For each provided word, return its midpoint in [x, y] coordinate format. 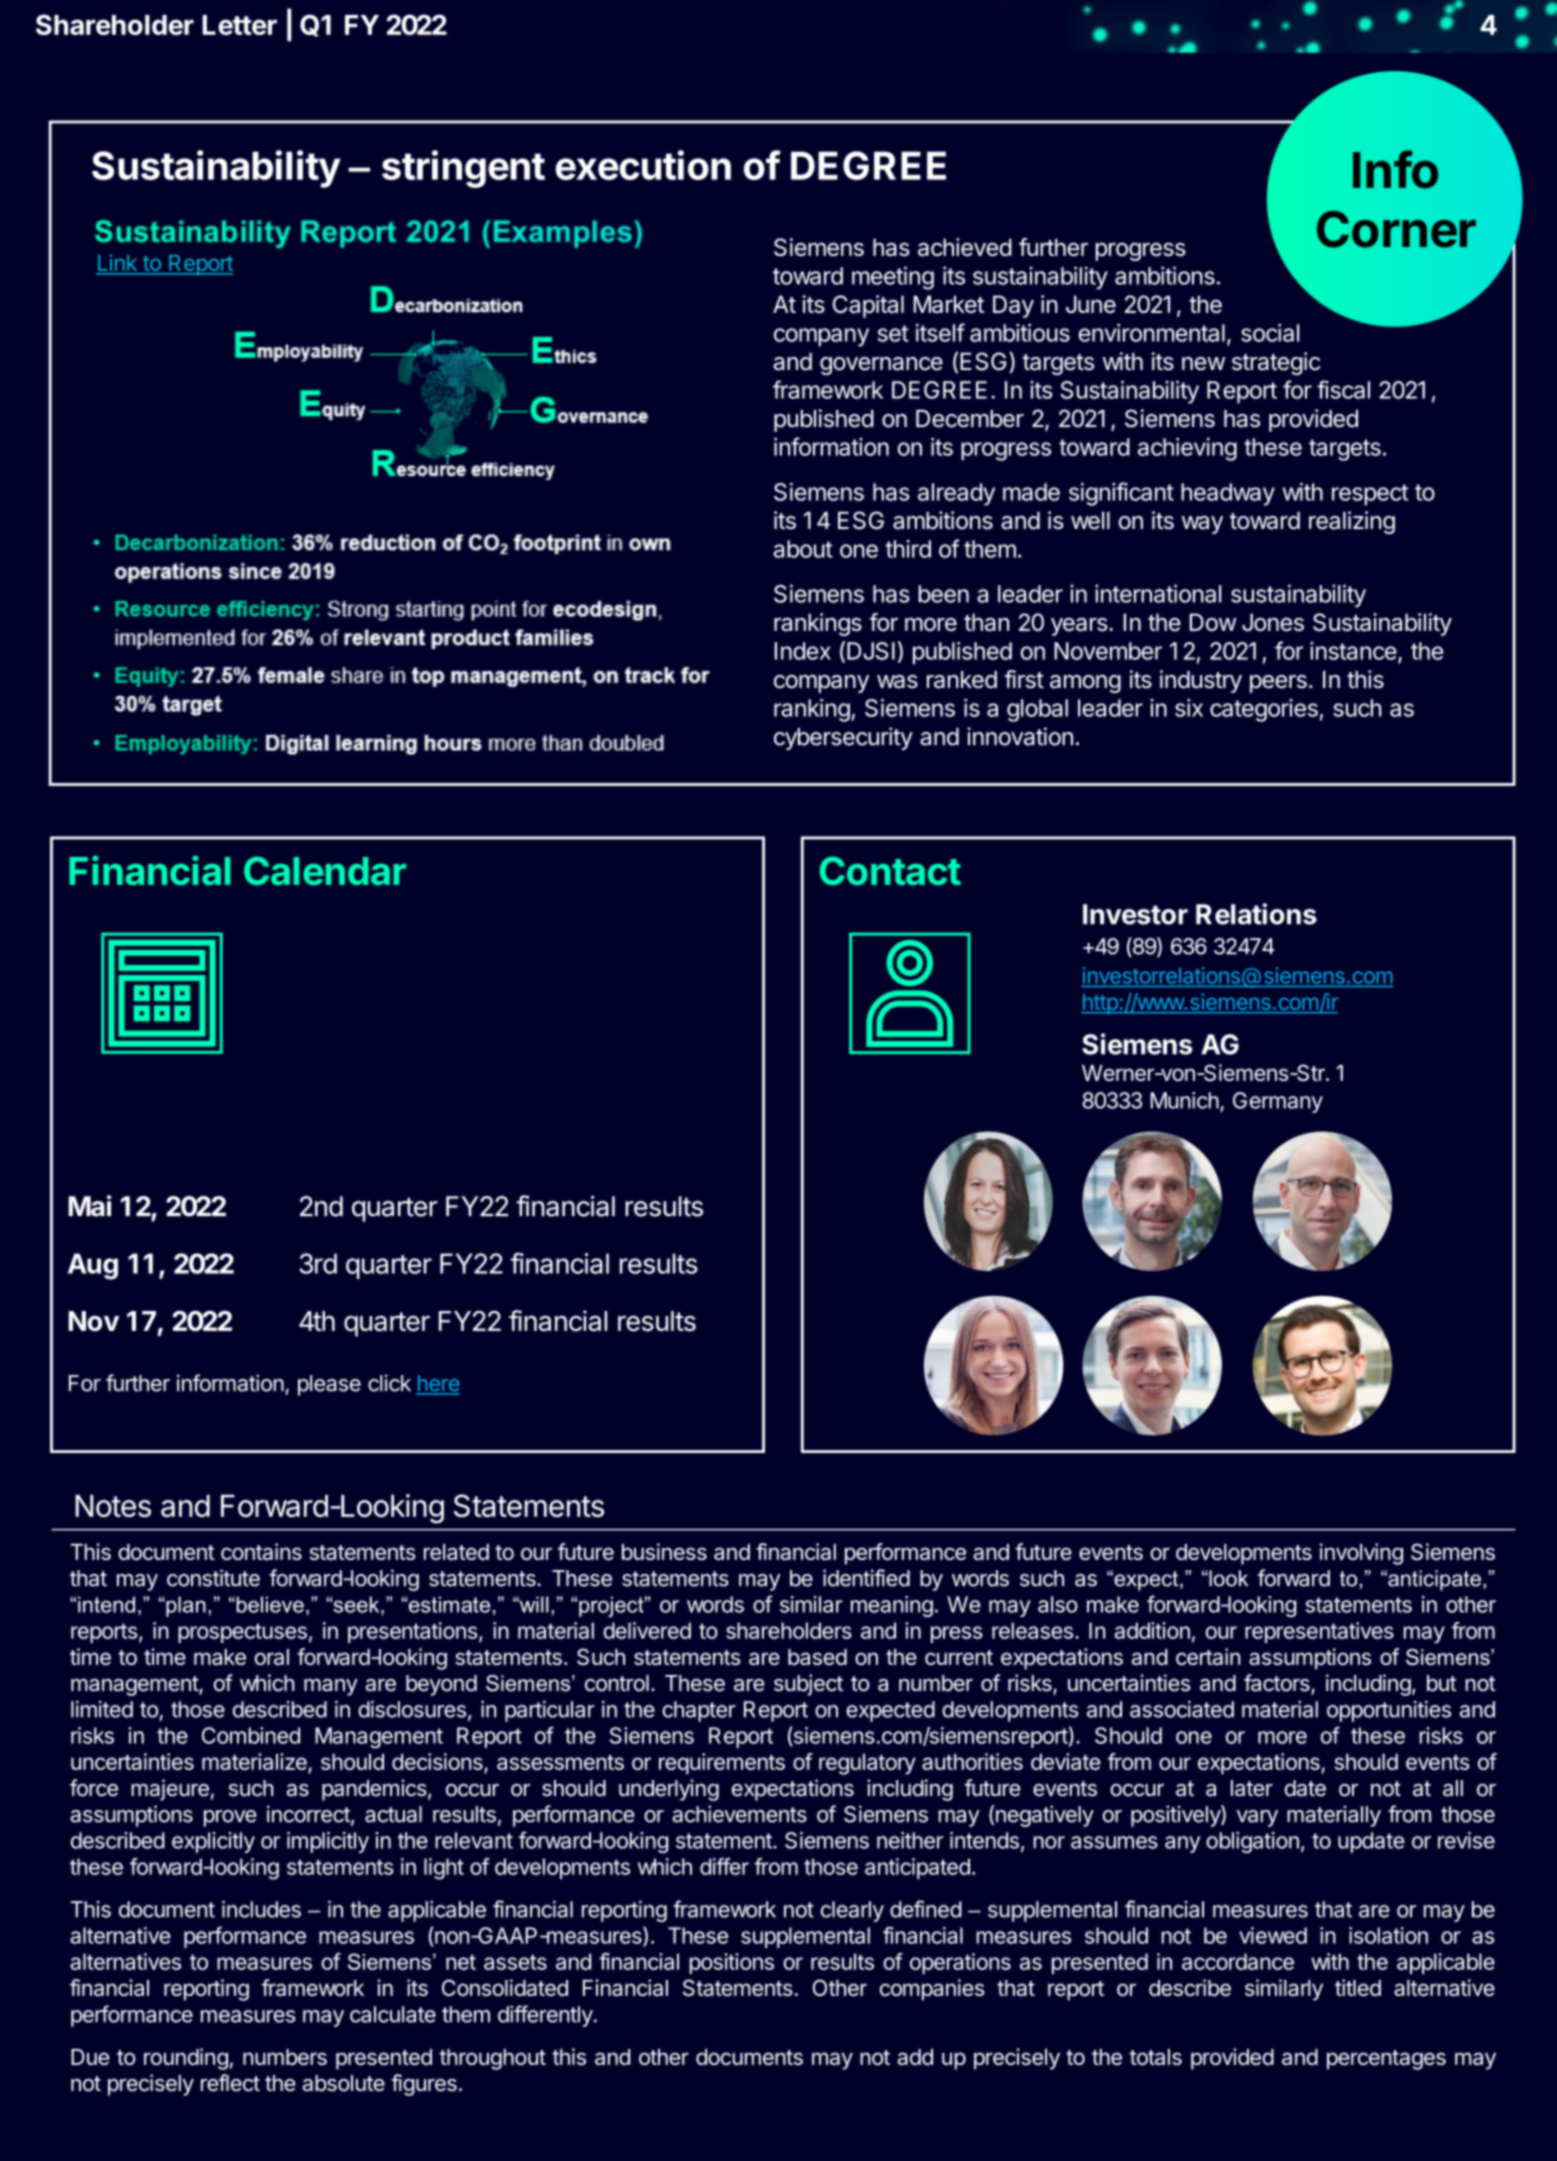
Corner [1396, 229]
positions [732, 1963]
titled [1358, 1987]
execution [643, 165]
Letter [239, 25]
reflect [230, 2083]
